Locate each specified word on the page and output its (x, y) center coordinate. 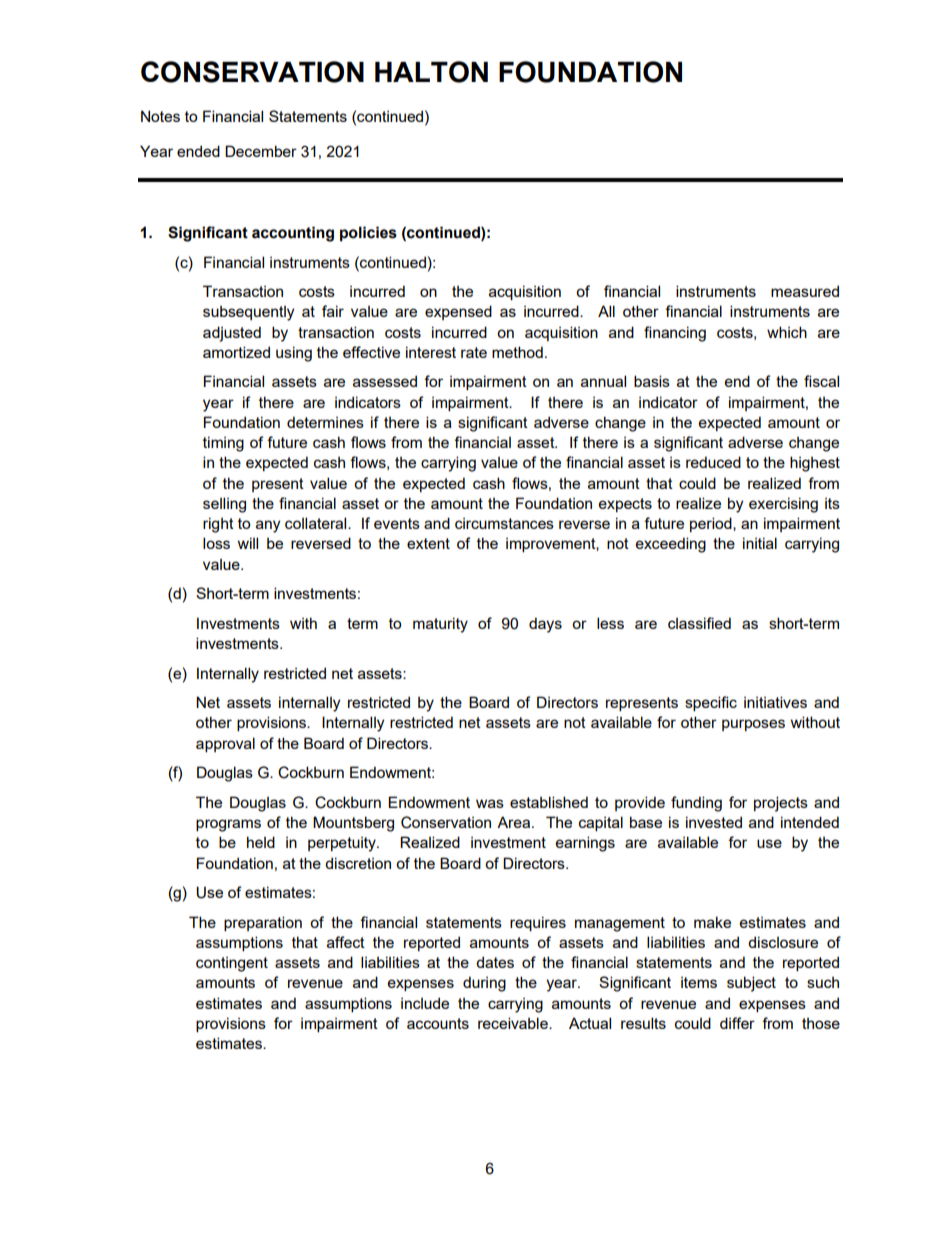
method (517, 352)
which (787, 332)
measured (805, 291)
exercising (783, 505)
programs (228, 825)
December (261, 151)
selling (224, 505)
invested (714, 822)
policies (368, 234)
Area (515, 822)
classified (699, 623)
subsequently (248, 313)
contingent (232, 964)
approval (225, 744)
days (545, 625)
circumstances (504, 523)
